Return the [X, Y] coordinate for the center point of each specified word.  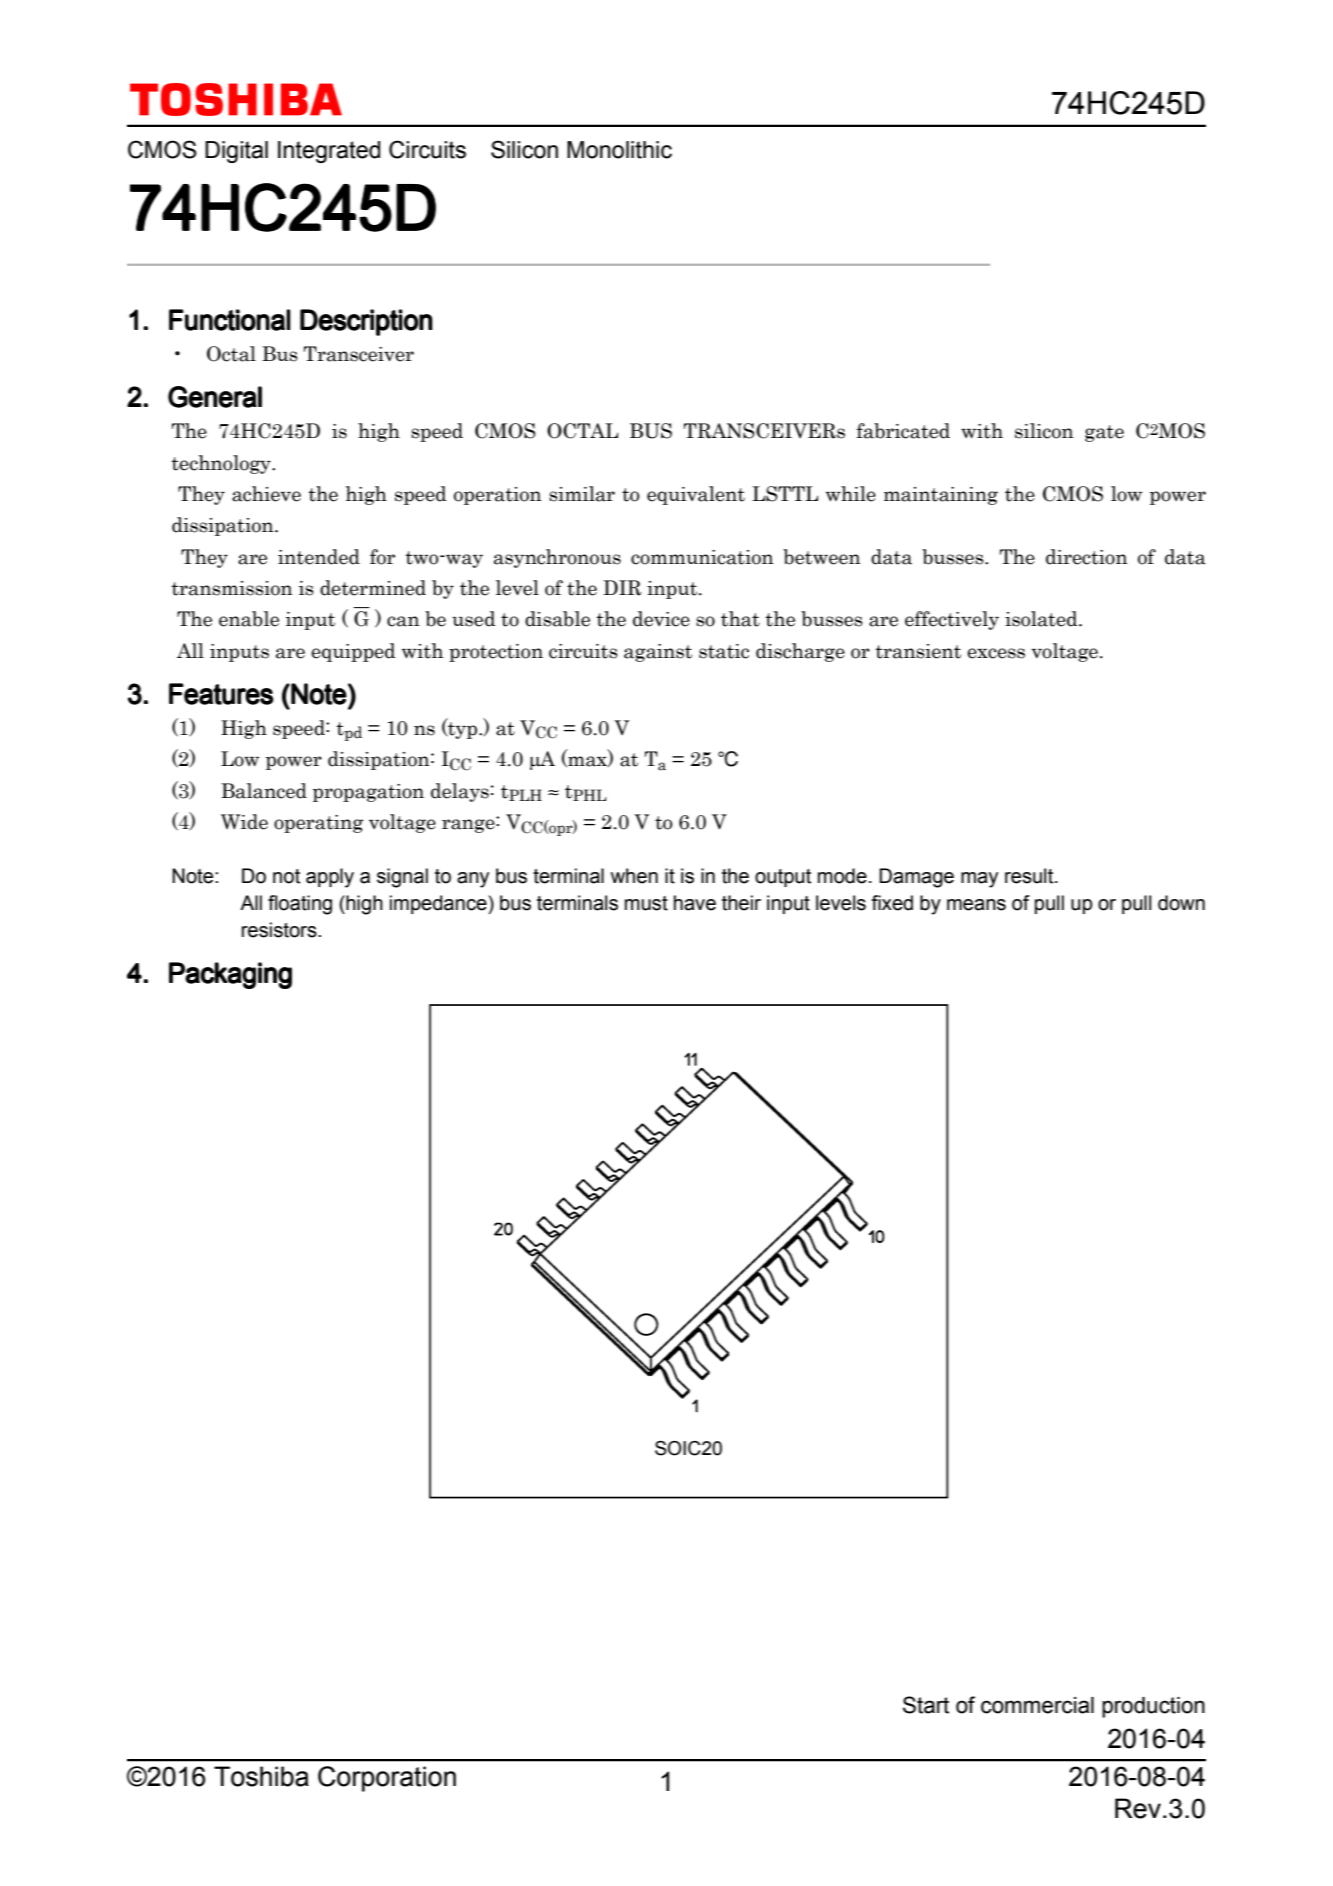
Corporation [387, 1779]
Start [926, 1705]
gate [1104, 433]
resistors [280, 930]
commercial [1037, 1705]
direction [1087, 557]
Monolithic [619, 150]
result [1030, 876]
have [695, 903]
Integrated [329, 152]
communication [702, 557]
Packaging [230, 975]
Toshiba [261, 1776]
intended [319, 557]
